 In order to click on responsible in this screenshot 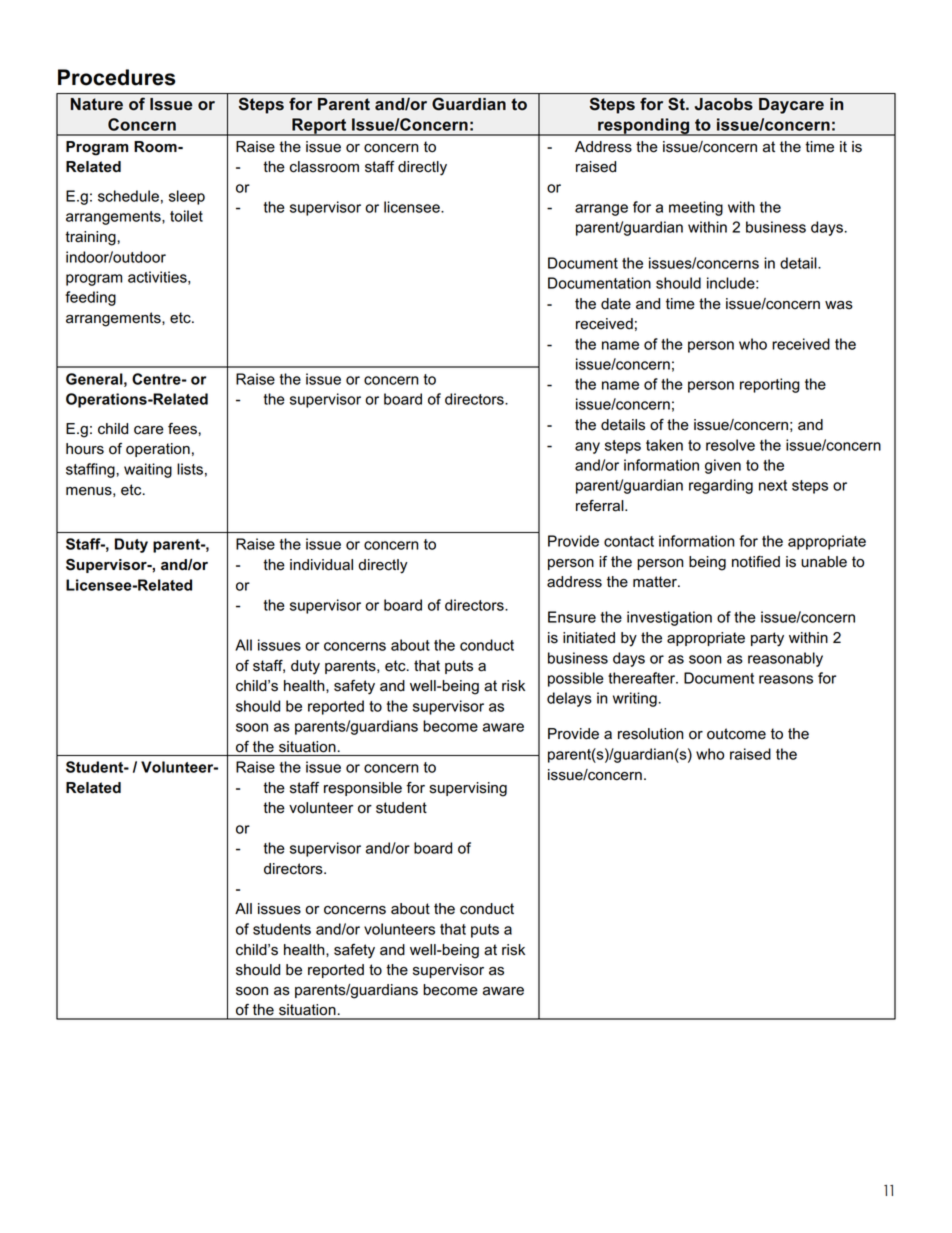, I will do `click(363, 789)`.
